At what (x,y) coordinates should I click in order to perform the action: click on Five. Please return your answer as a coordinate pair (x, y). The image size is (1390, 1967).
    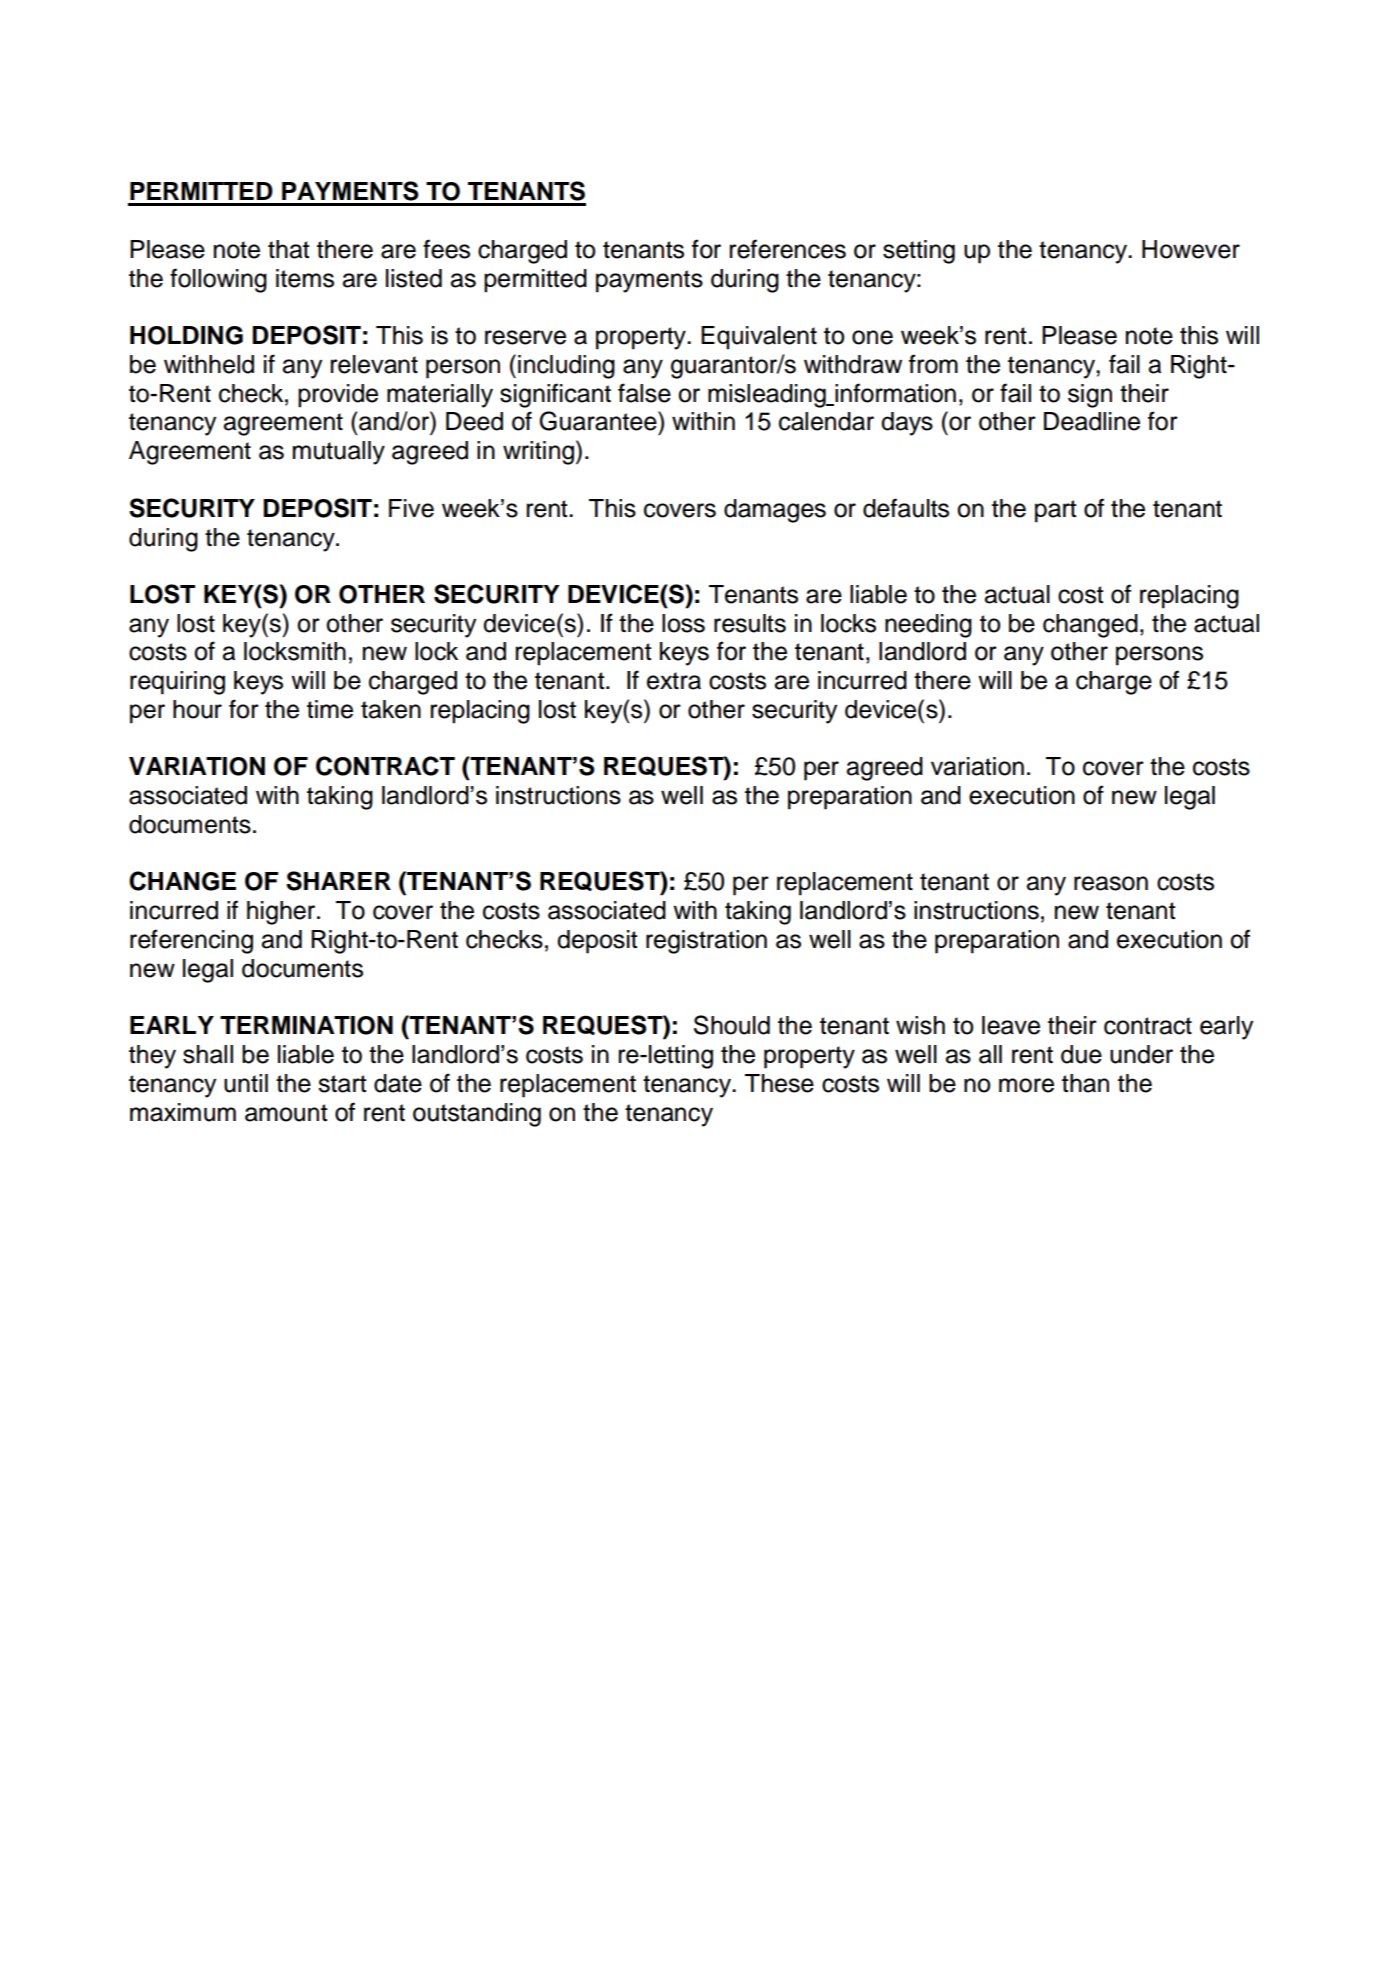
    Looking at the image, I should click on (411, 508).
